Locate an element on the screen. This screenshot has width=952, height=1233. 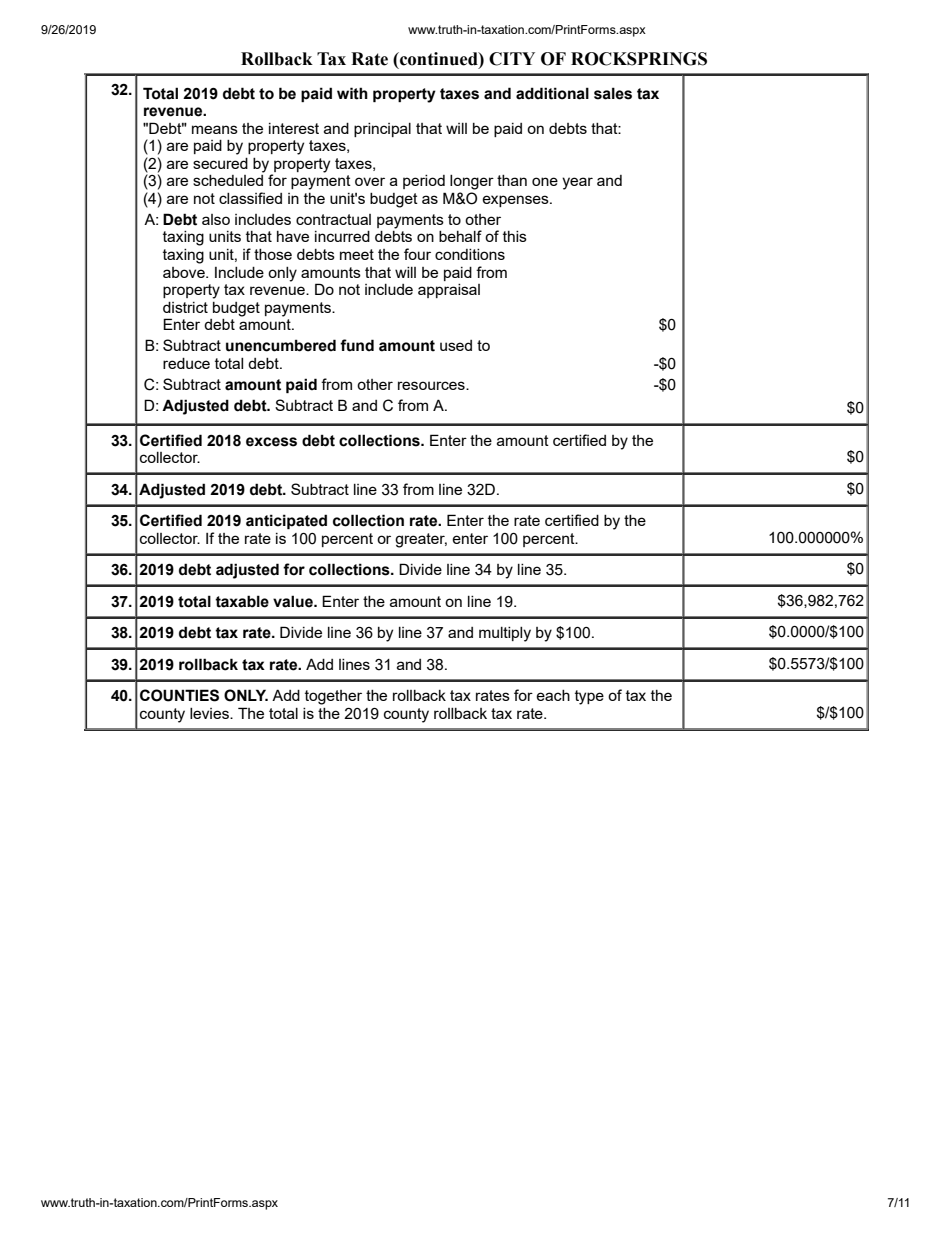
additional is located at coordinates (552, 93).
